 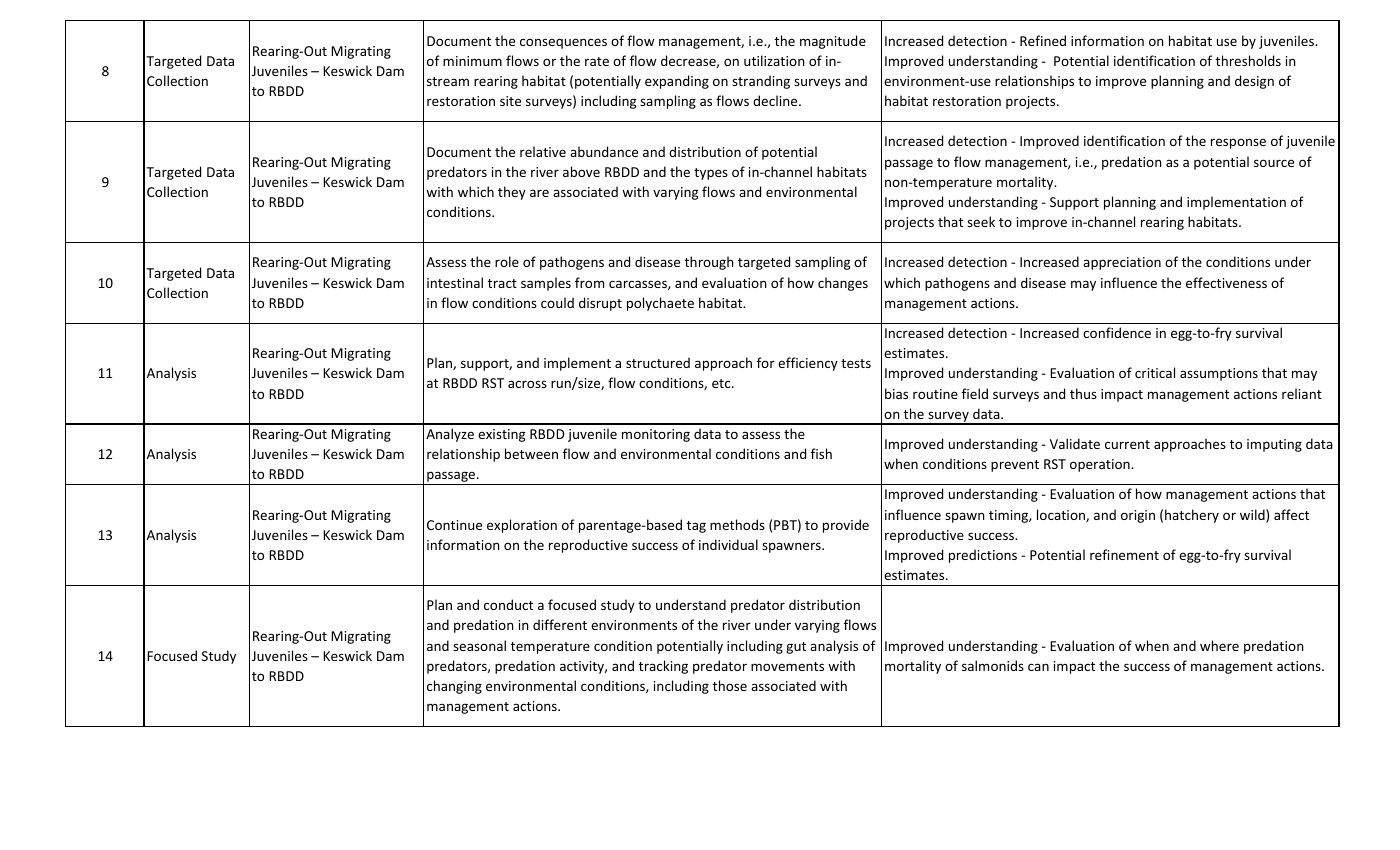 What do you see at coordinates (527, 384) in the page?
I see `across` at bounding box center [527, 384].
